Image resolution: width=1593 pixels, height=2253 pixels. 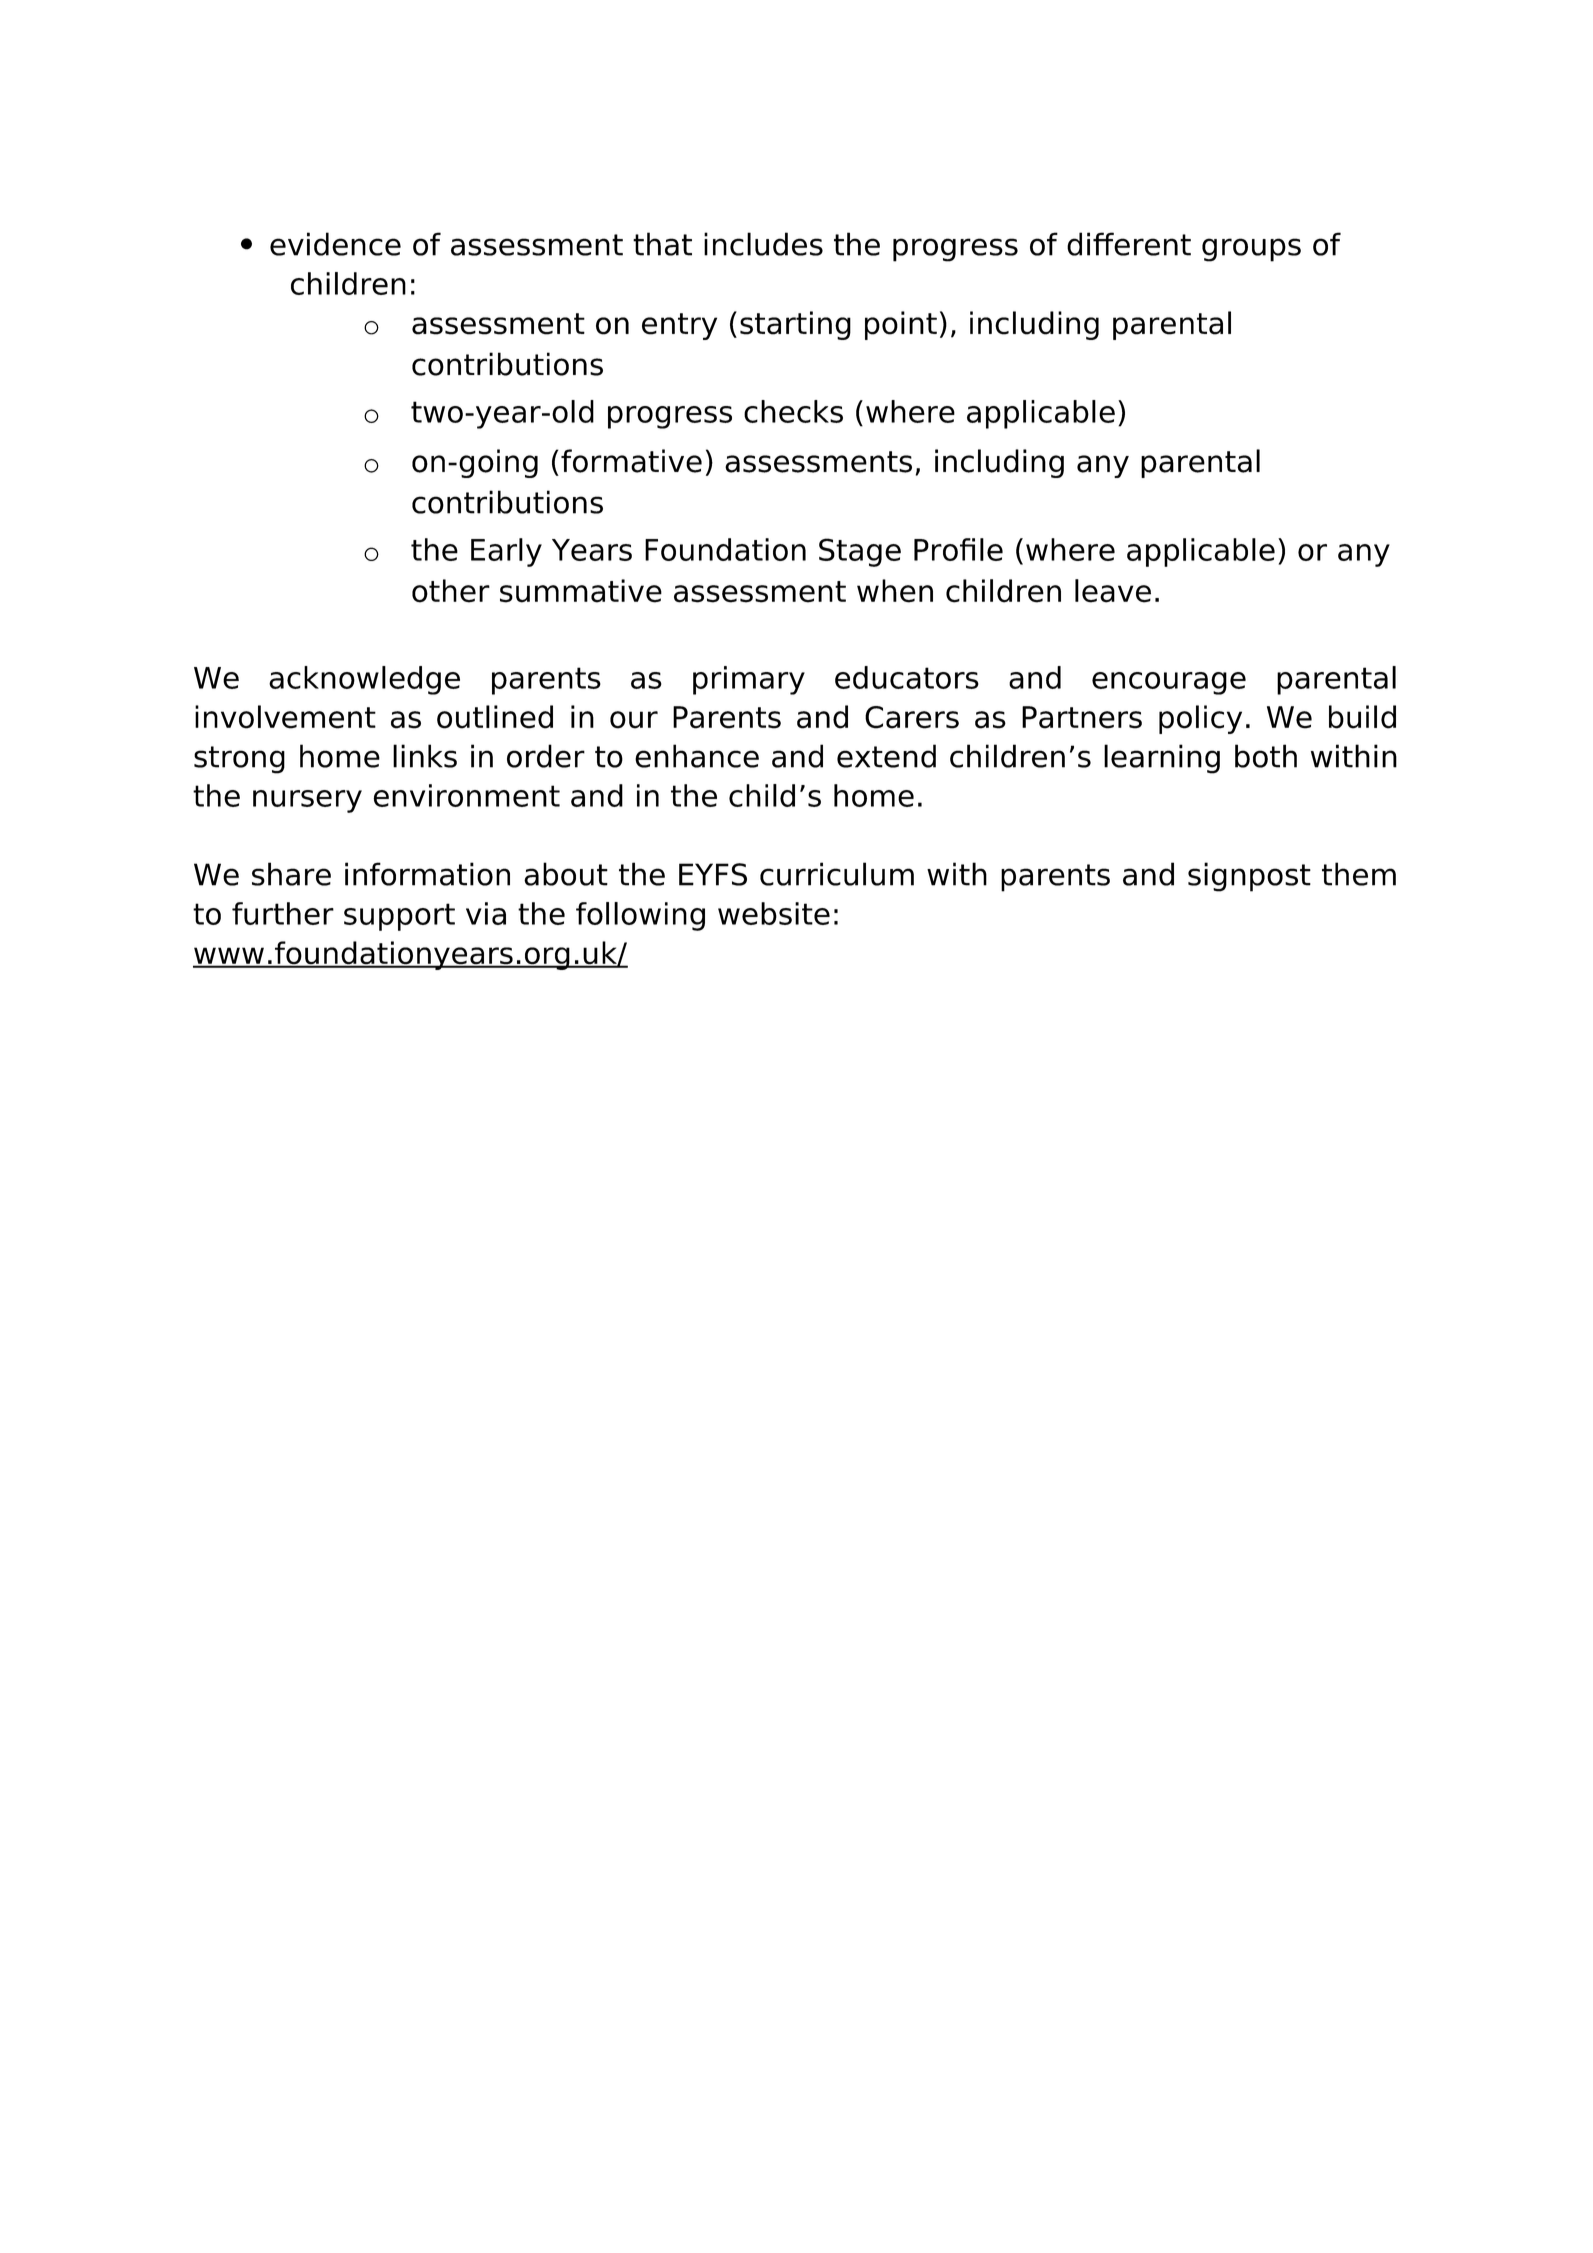 What do you see at coordinates (399, 917) in the document?
I see `support` at bounding box center [399, 917].
